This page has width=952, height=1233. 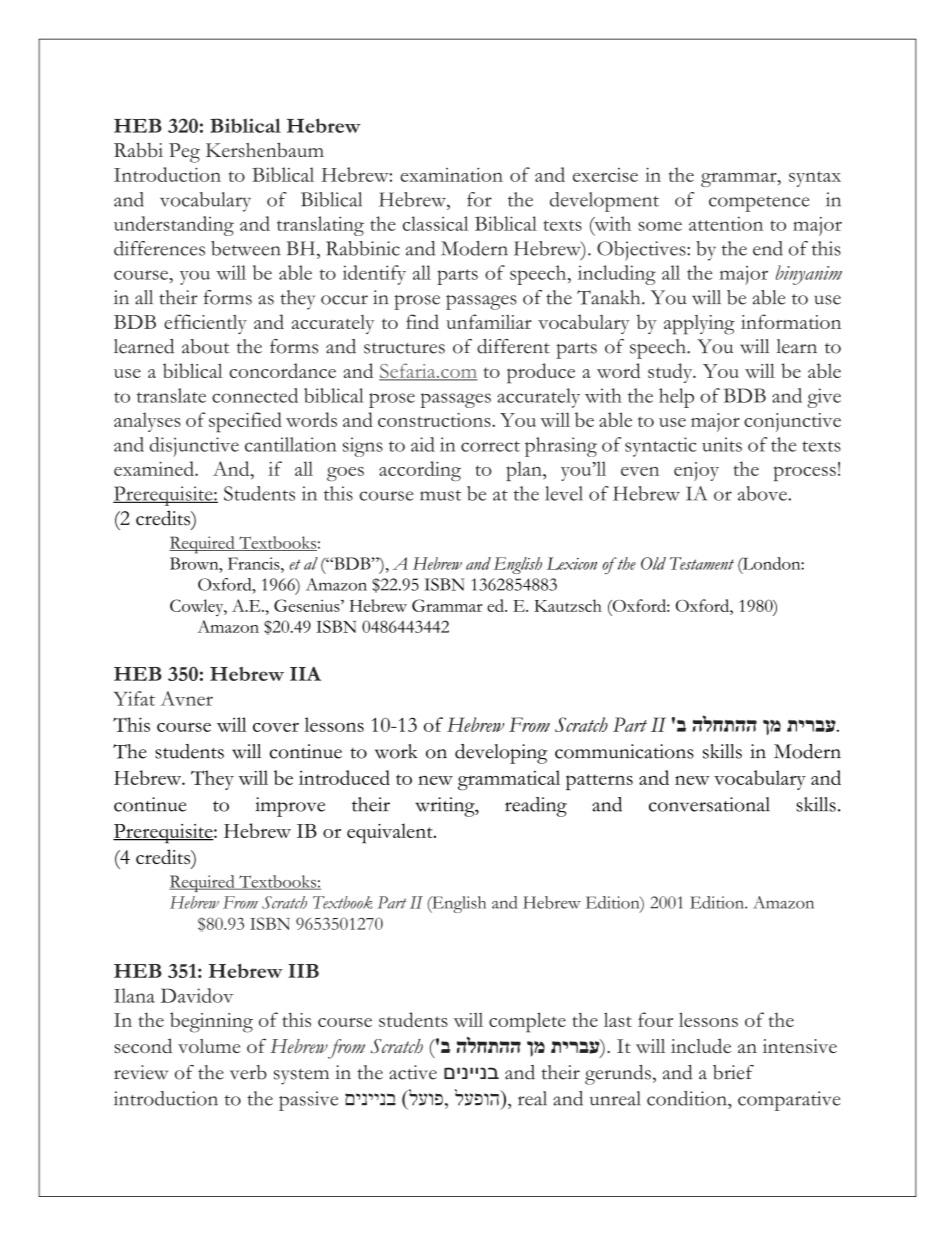 I want to click on verb, so click(x=248, y=1072).
